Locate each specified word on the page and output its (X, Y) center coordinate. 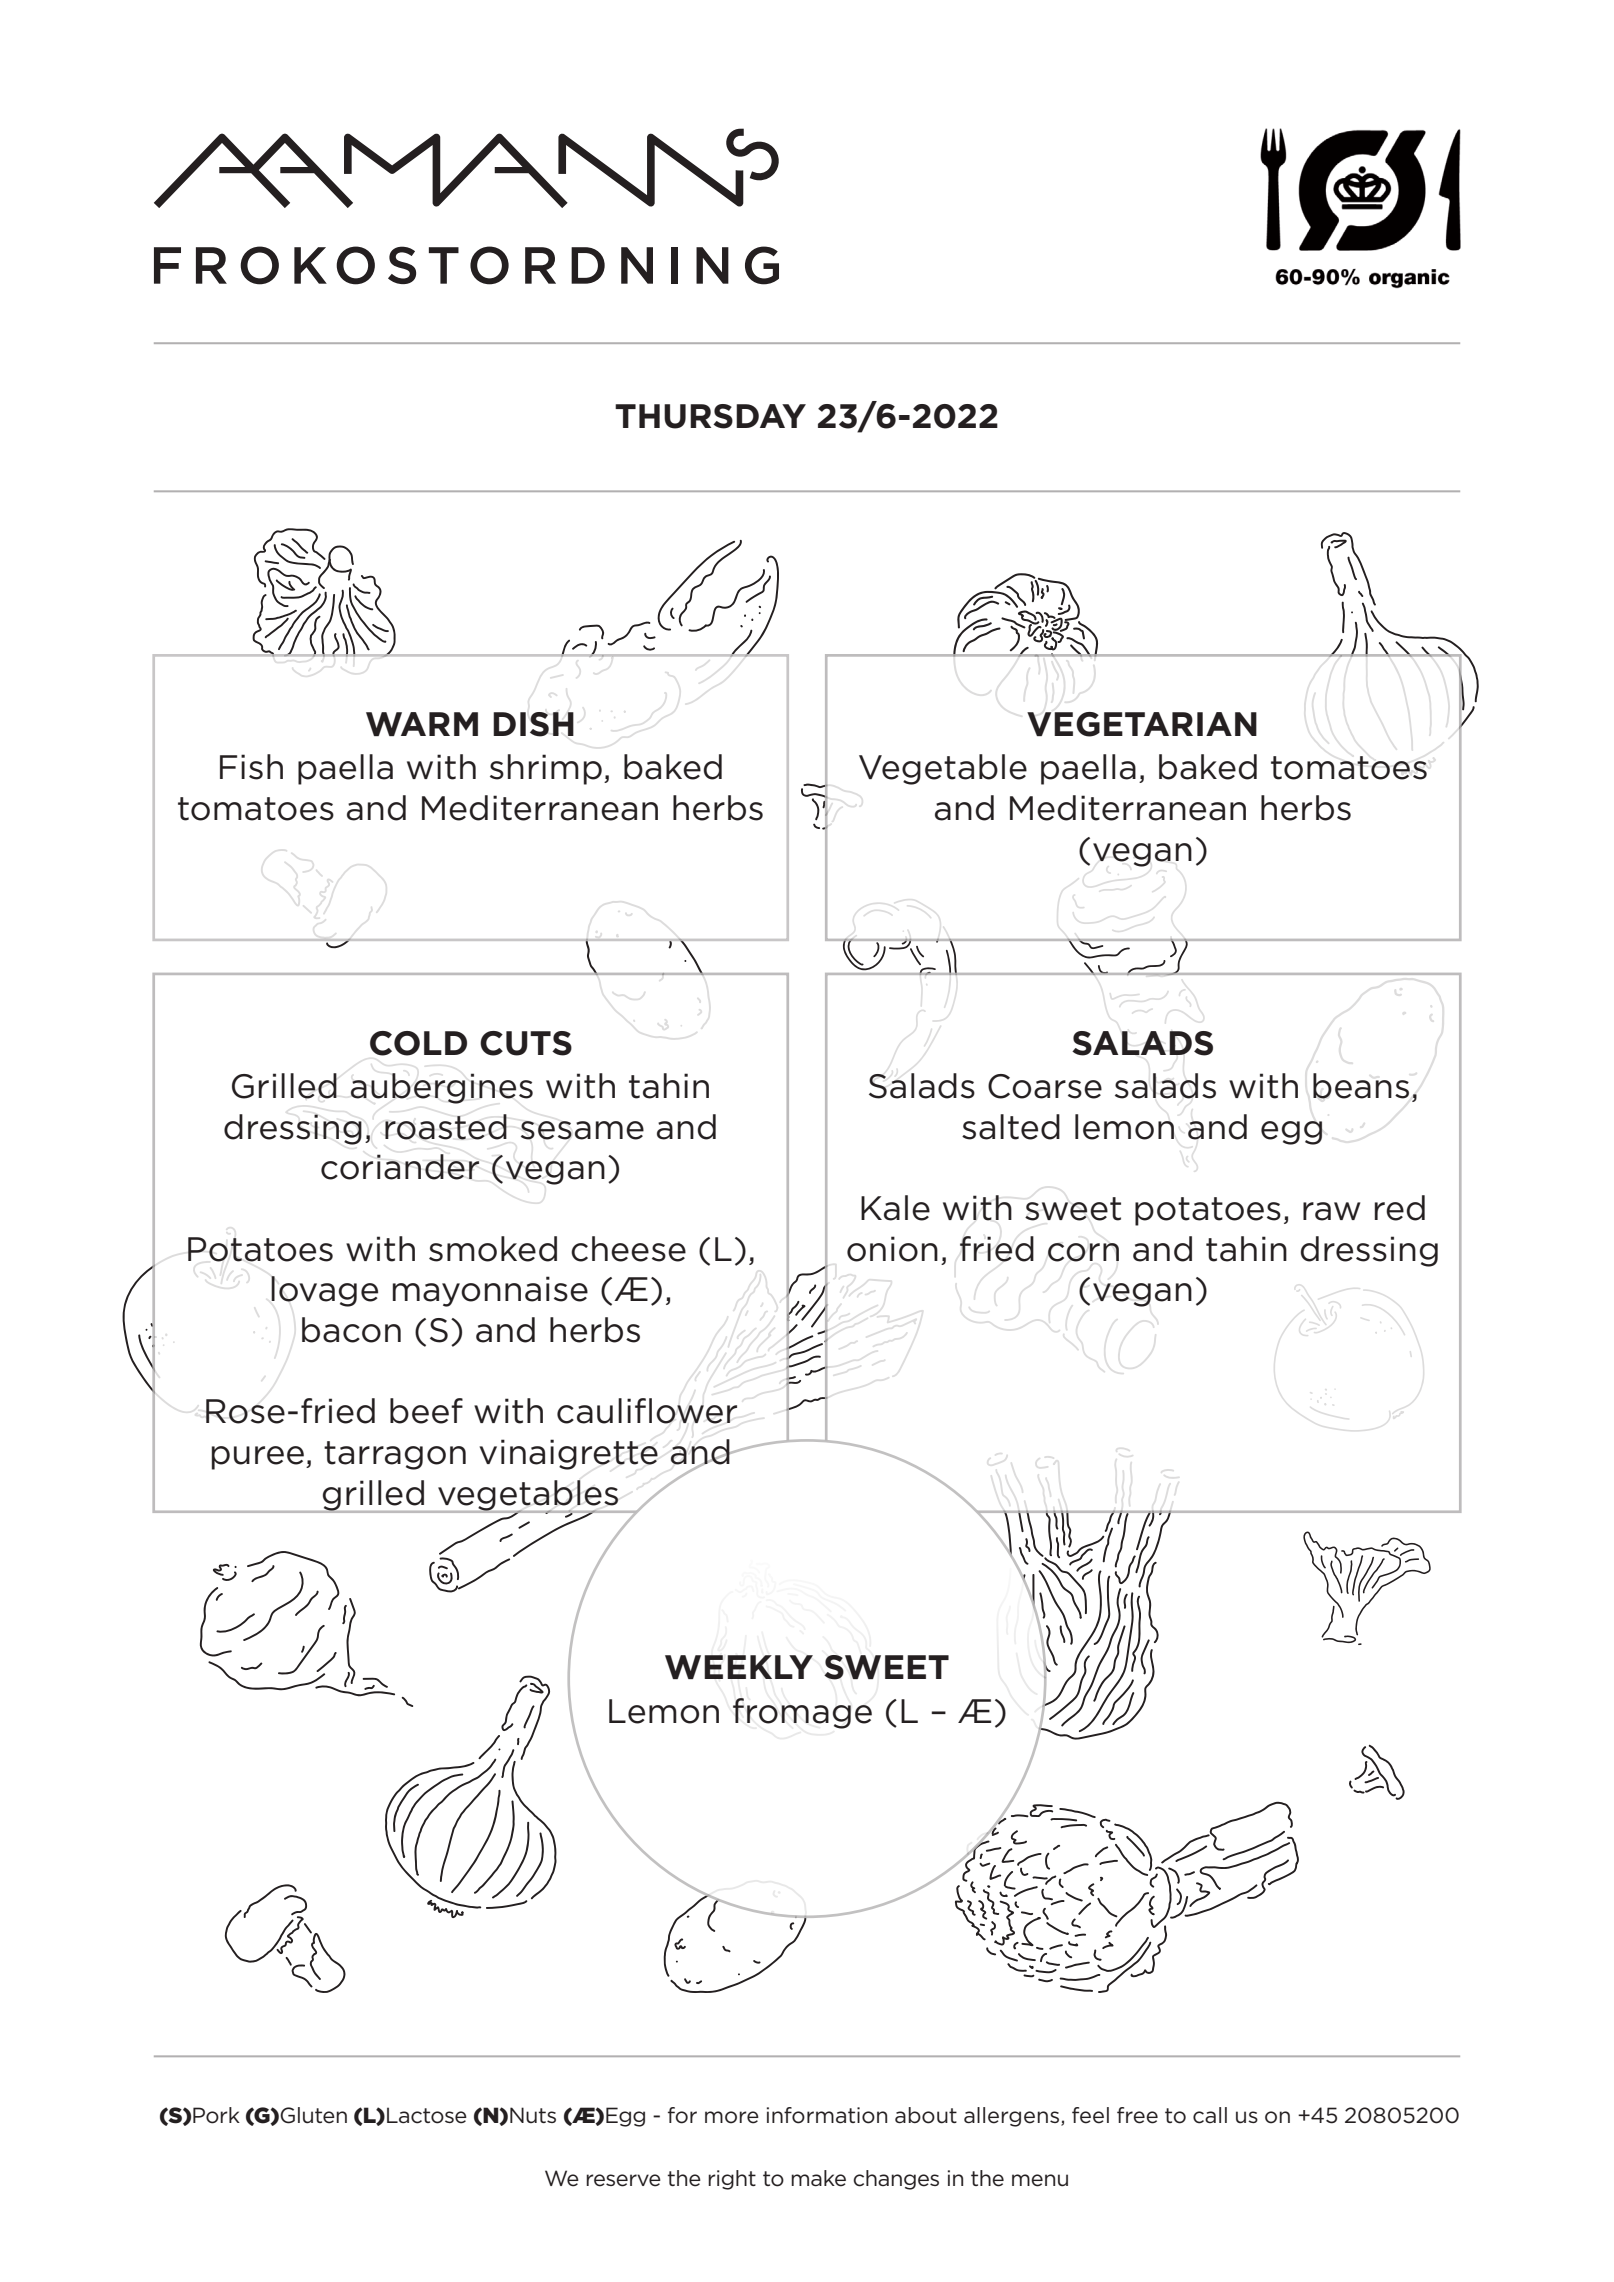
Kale (895, 1208)
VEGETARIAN (1142, 724)
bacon (351, 1330)
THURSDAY (710, 416)
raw (1331, 1211)
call (1210, 2115)
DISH (533, 724)
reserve (623, 2180)
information (827, 2115)
